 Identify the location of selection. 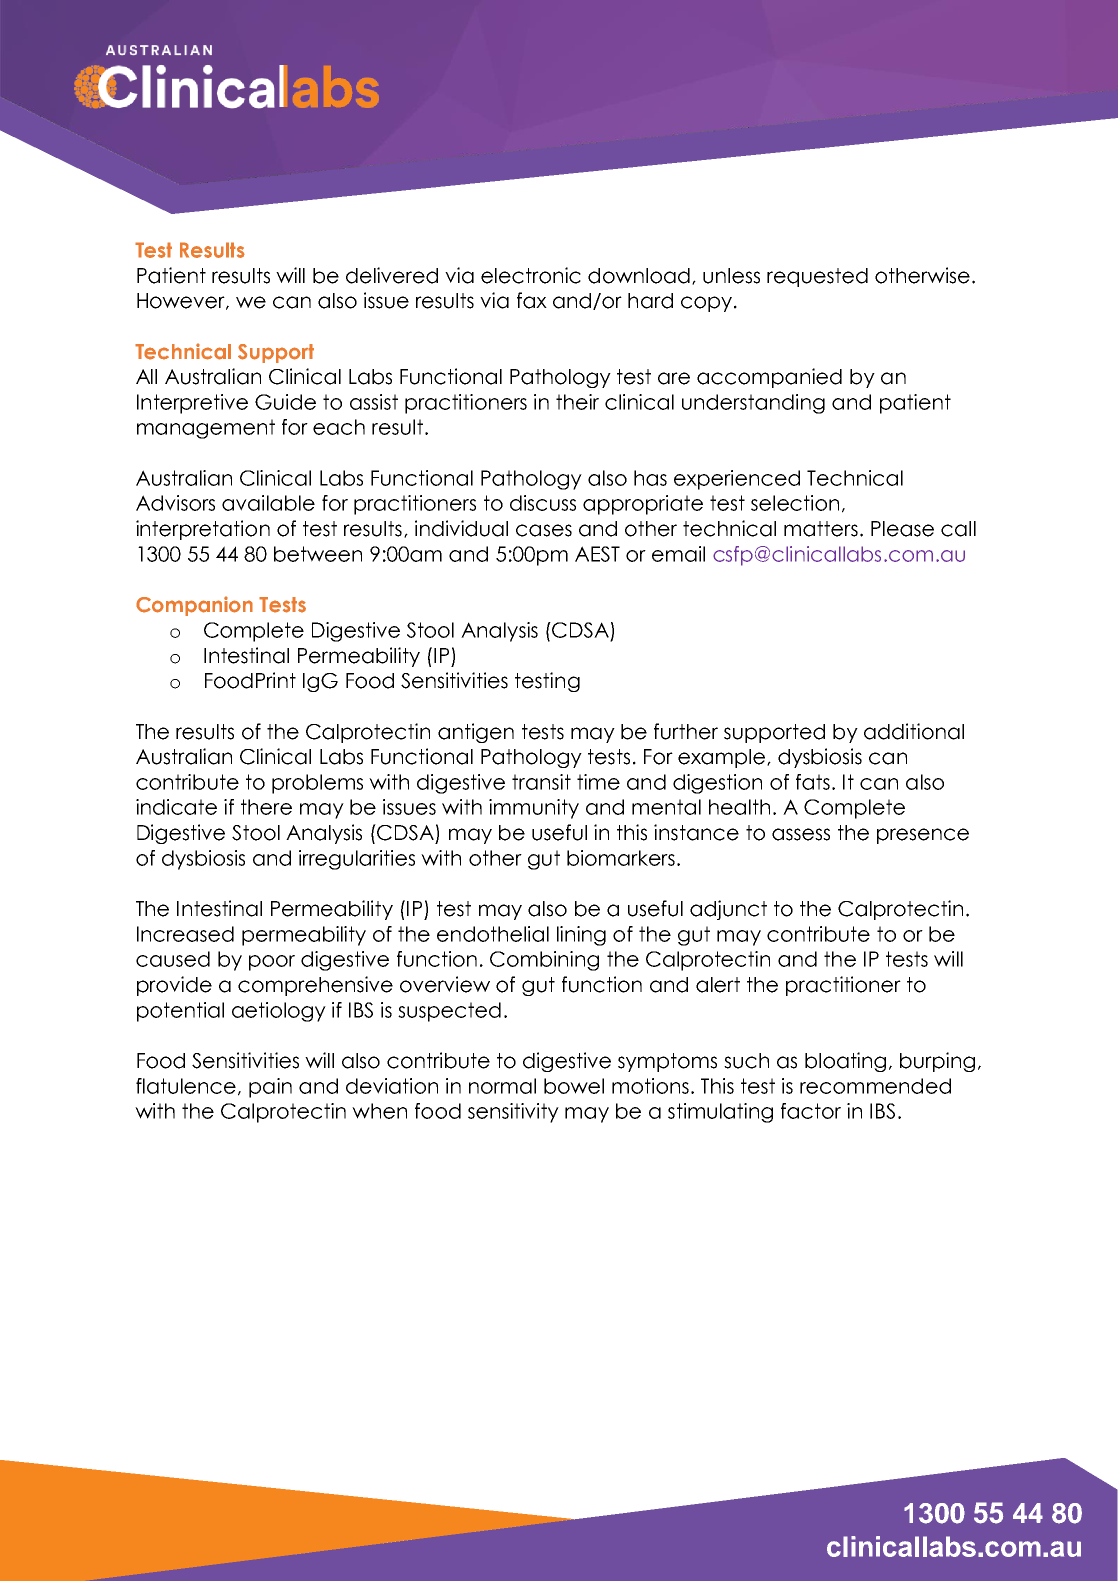
(795, 503).
